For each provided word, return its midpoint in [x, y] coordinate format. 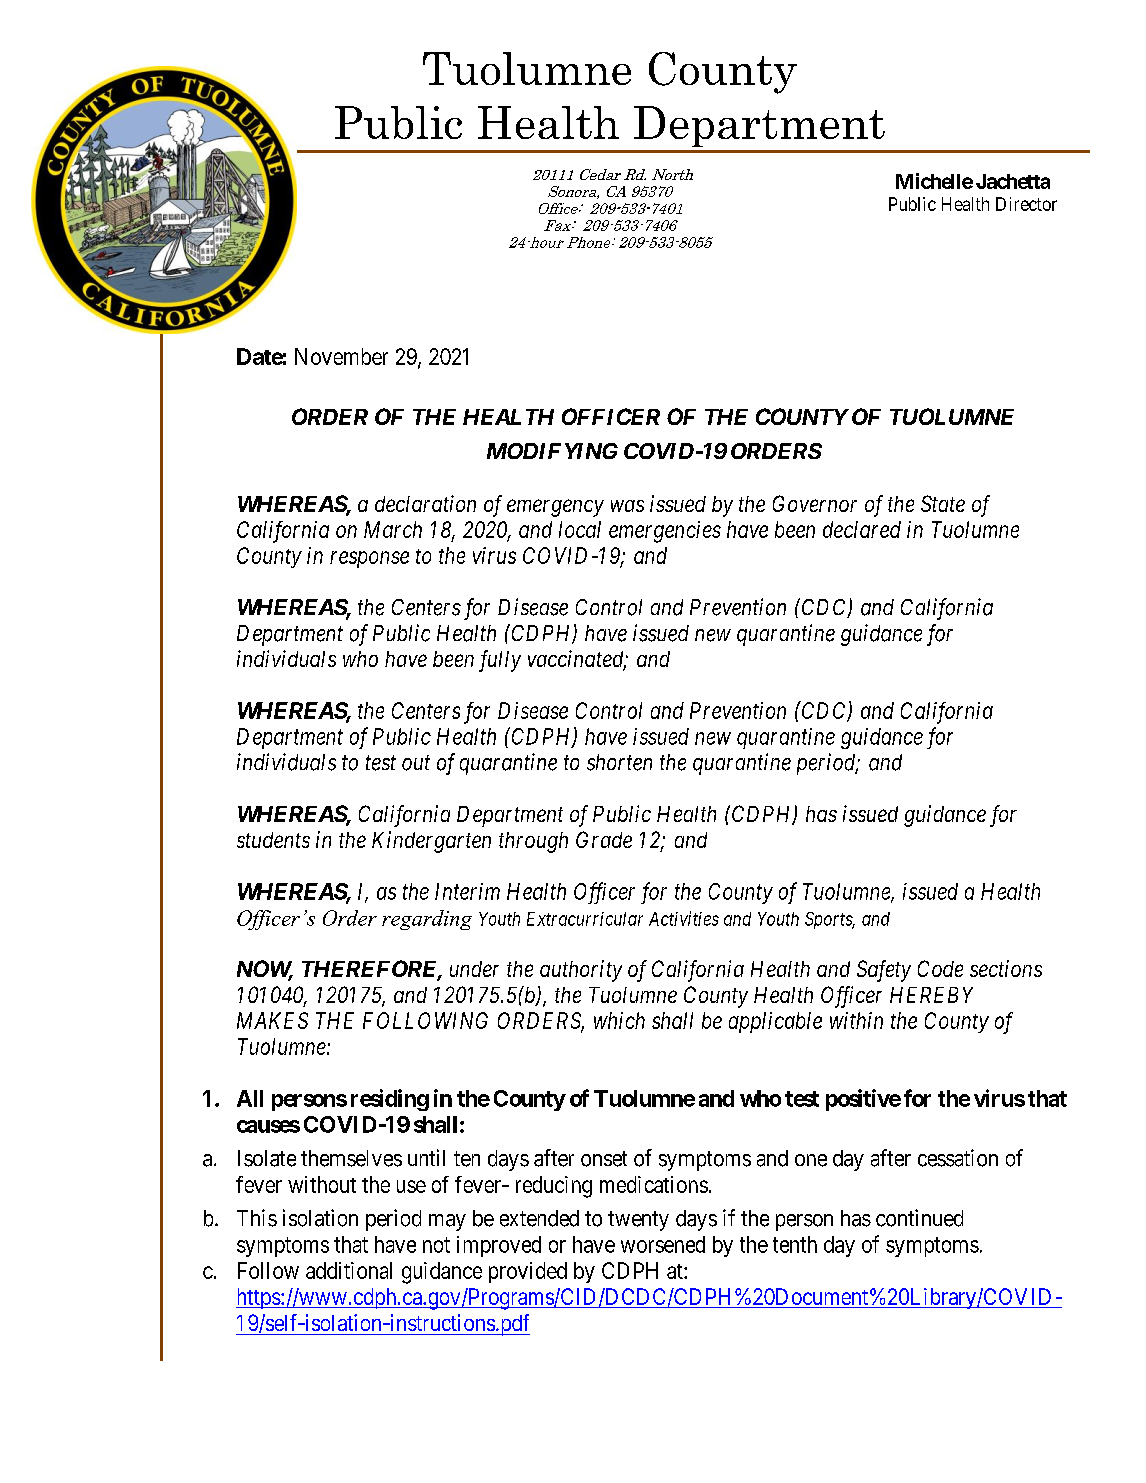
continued [919, 1218]
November [341, 356]
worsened [663, 1244]
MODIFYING [552, 451]
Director [1026, 204]
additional [349, 1270]
